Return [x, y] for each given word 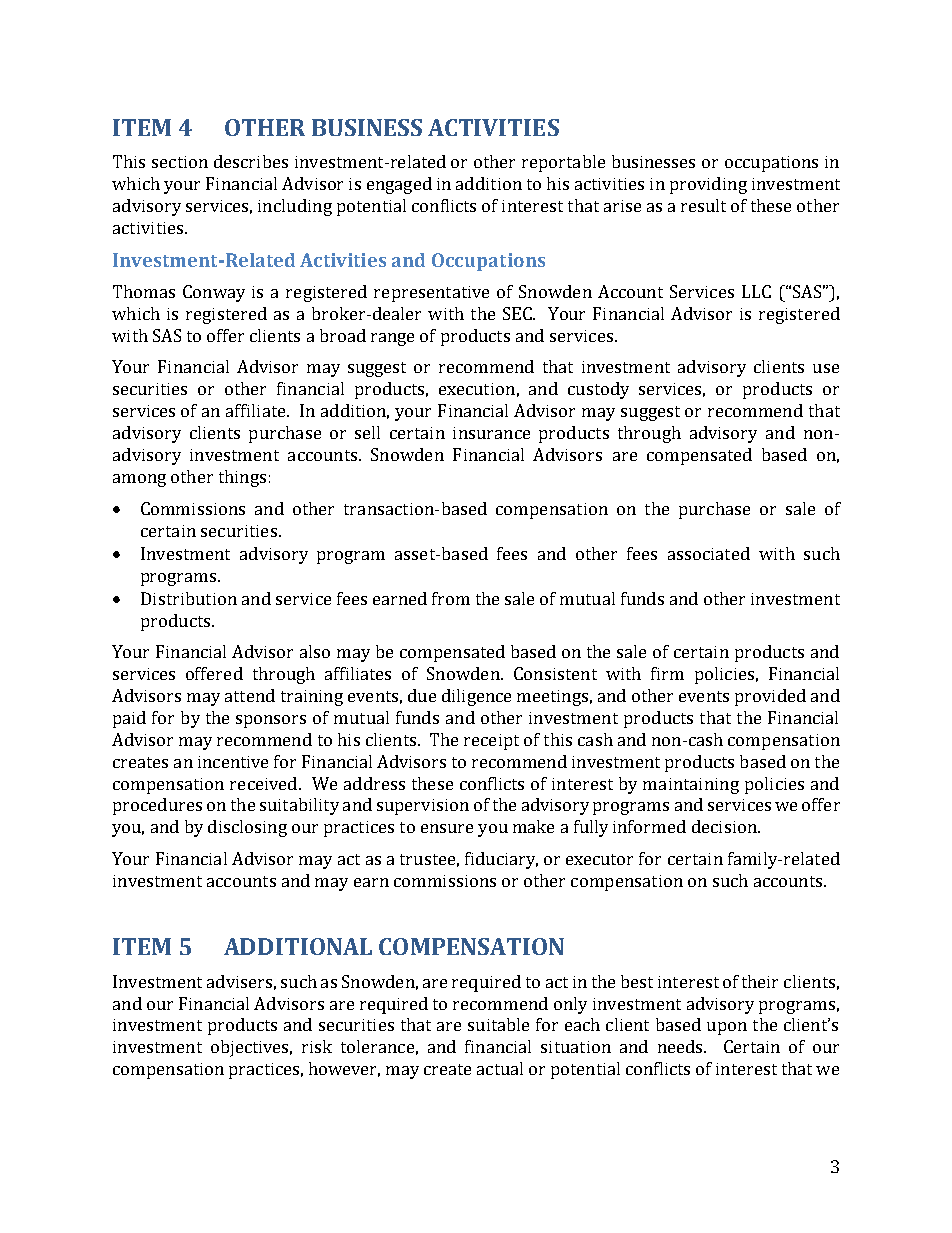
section [180, 162]
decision [725, 826]
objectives [251, 1048]
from [451, 598]
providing [708, 185]
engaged [399, 185]
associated [709, 553]
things [242, 478]
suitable [498, 1024]
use [826, 368]
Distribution [189, 598]
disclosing [247, 828]
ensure [447, 828]
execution [477, 389]
